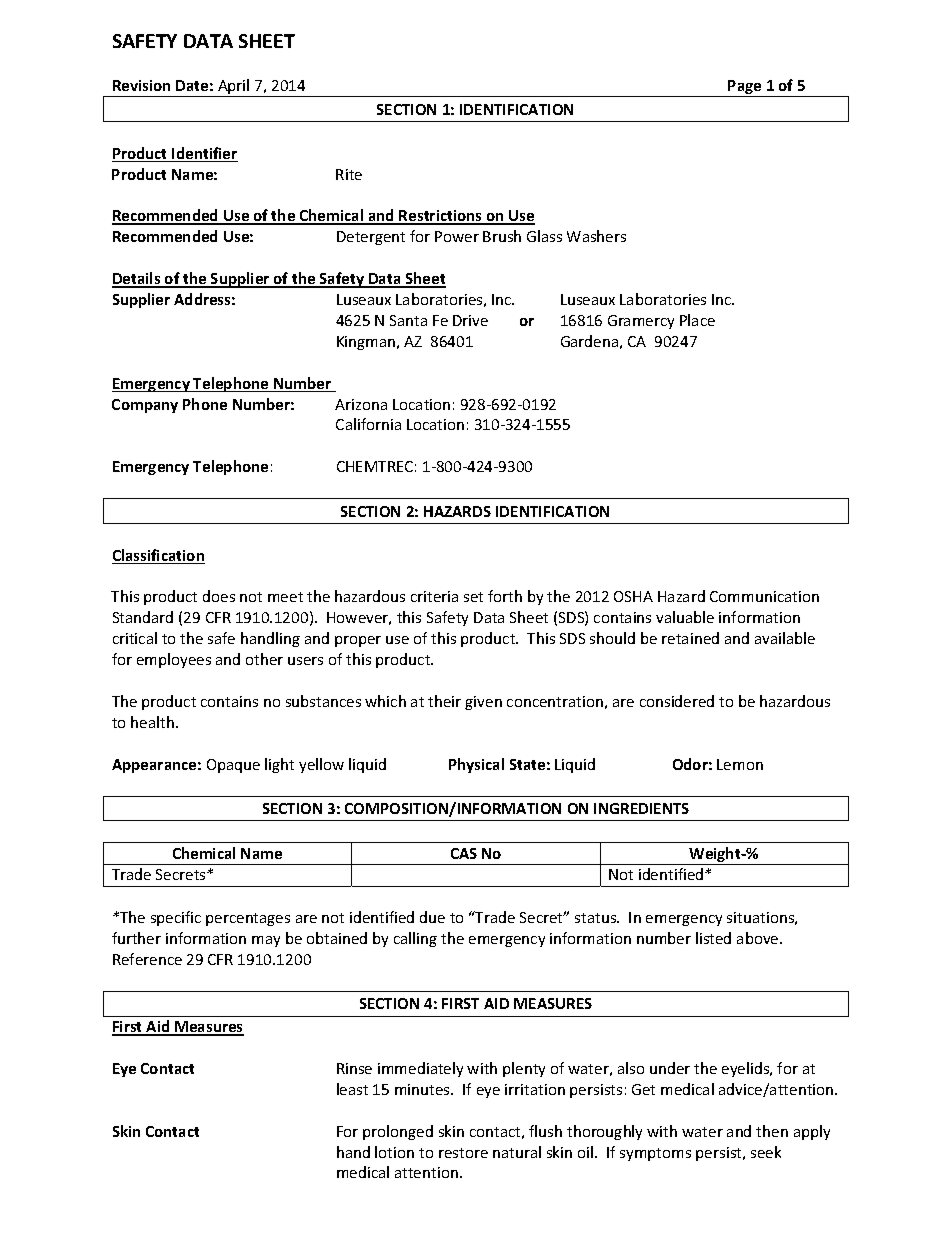 Image resolution: width=952 pixels, height=1233 pixels. I want to click on Weight, so click(715, 856).
